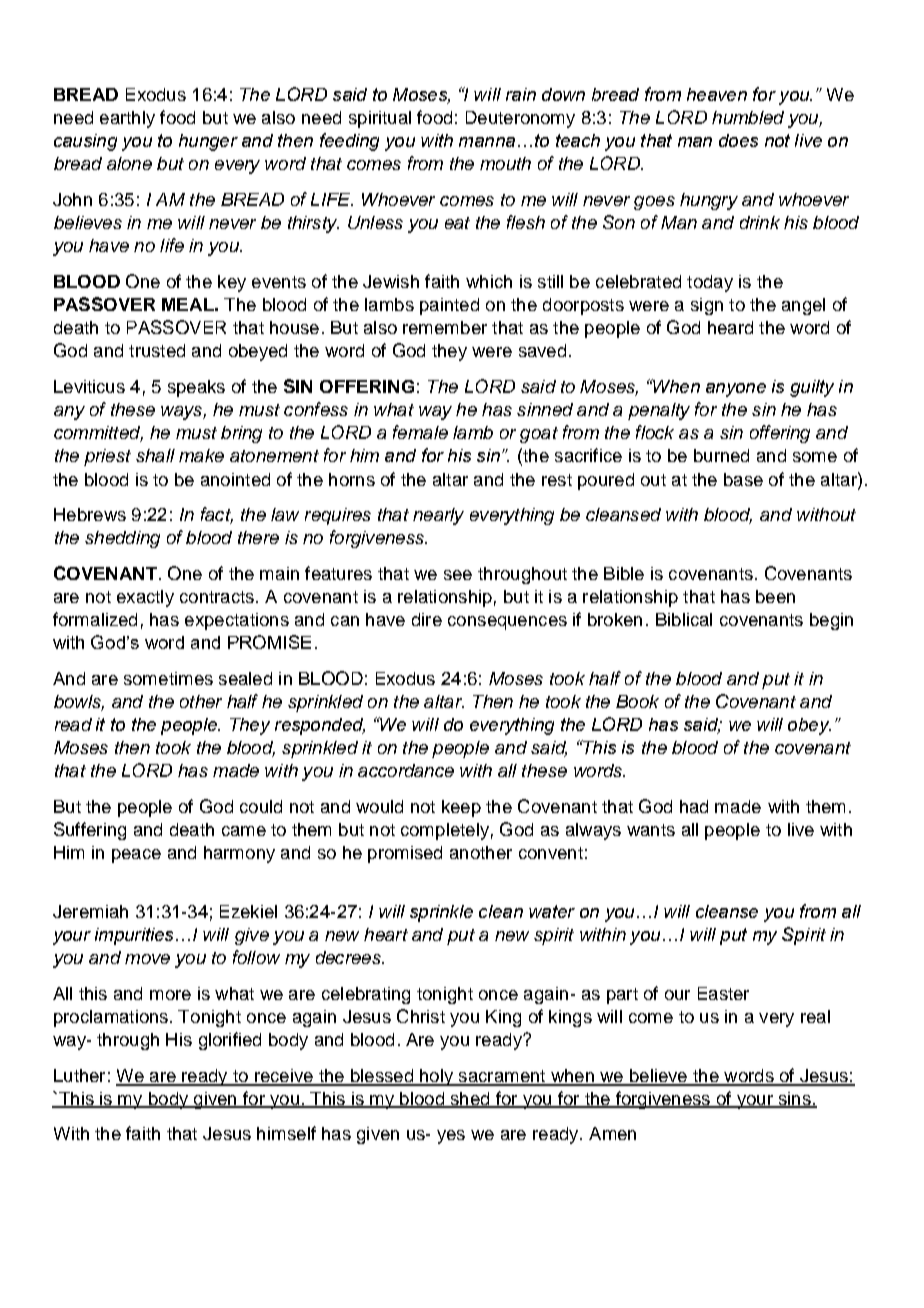 The height and width of the screenshot is (1308, 924). What do you see at coordinates (520, 119) in the screenshot?
I see `Deuteronomy` at bounding box center [520, 119].
